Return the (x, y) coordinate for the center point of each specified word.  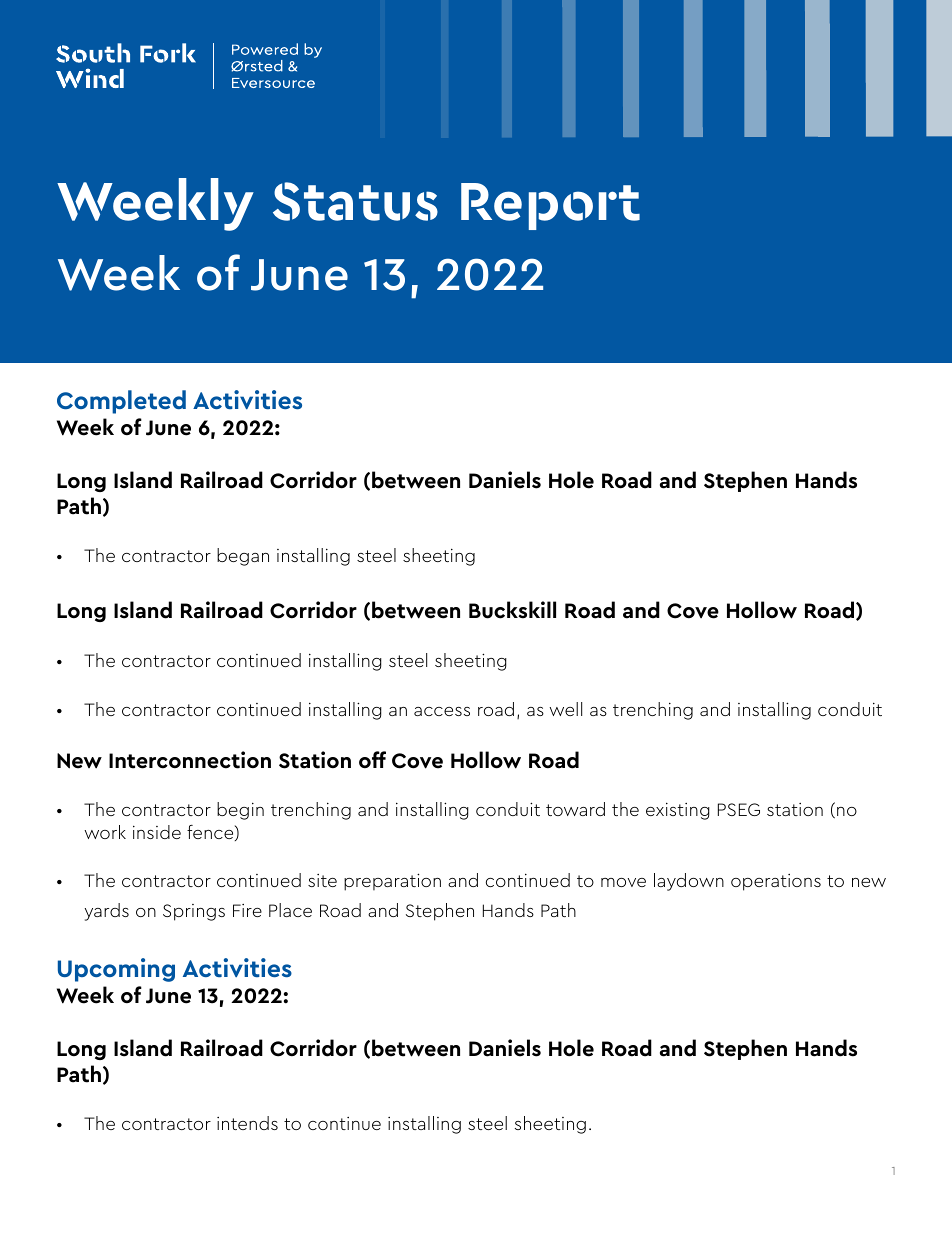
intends (247, 1123)
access (442, 711)
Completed (121, 402)
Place (290, 910)
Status (355, 201)
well (565, 709)
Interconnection (190, 760)
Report (550, 206)
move (623, 882)
